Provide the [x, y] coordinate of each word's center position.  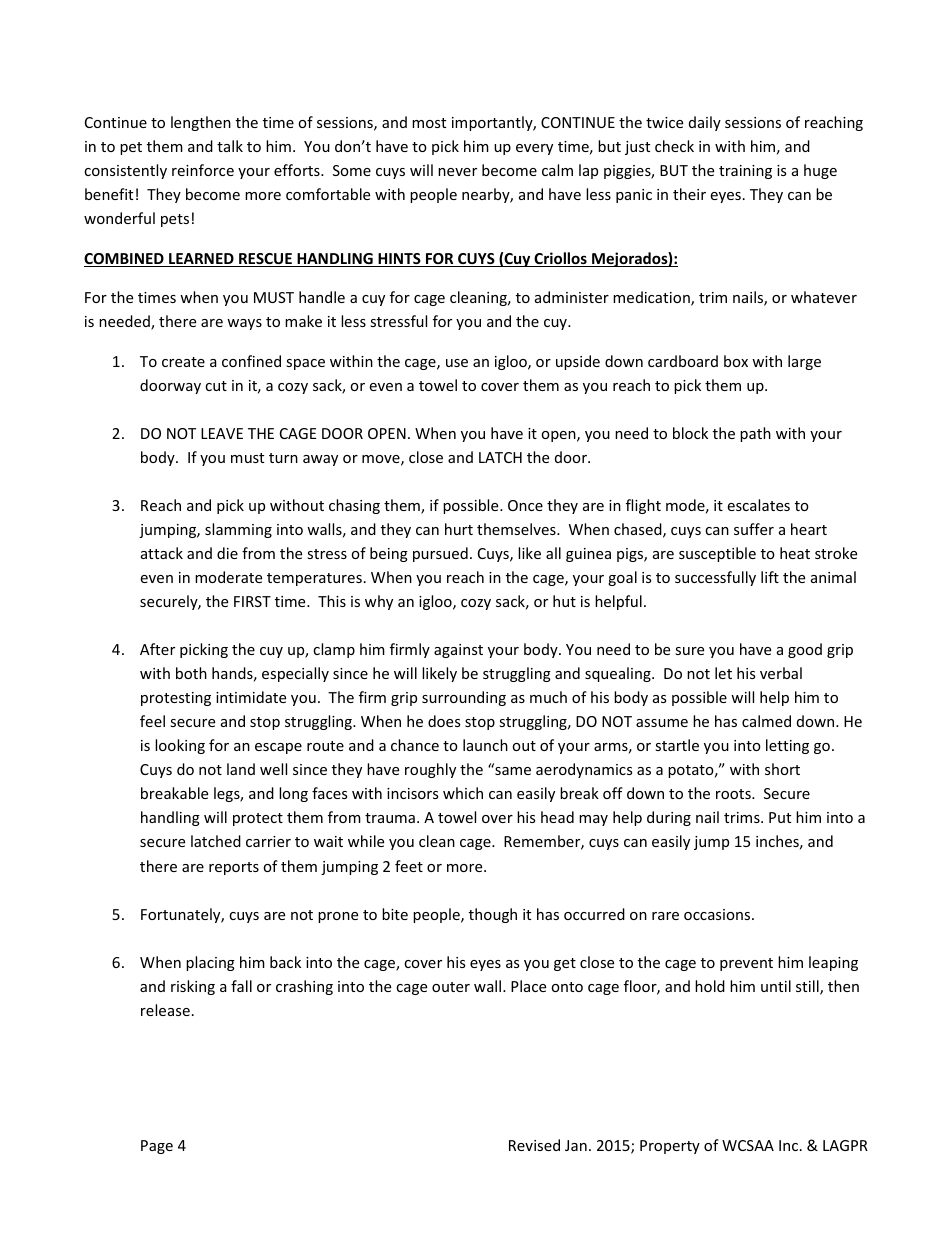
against [458, 651]
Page [157, 1147]
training [745, 172]
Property [670, 1147]
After [157, 649]
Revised [534, 1145]
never [457, 172]
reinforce [203, 170]
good [805, 650]
